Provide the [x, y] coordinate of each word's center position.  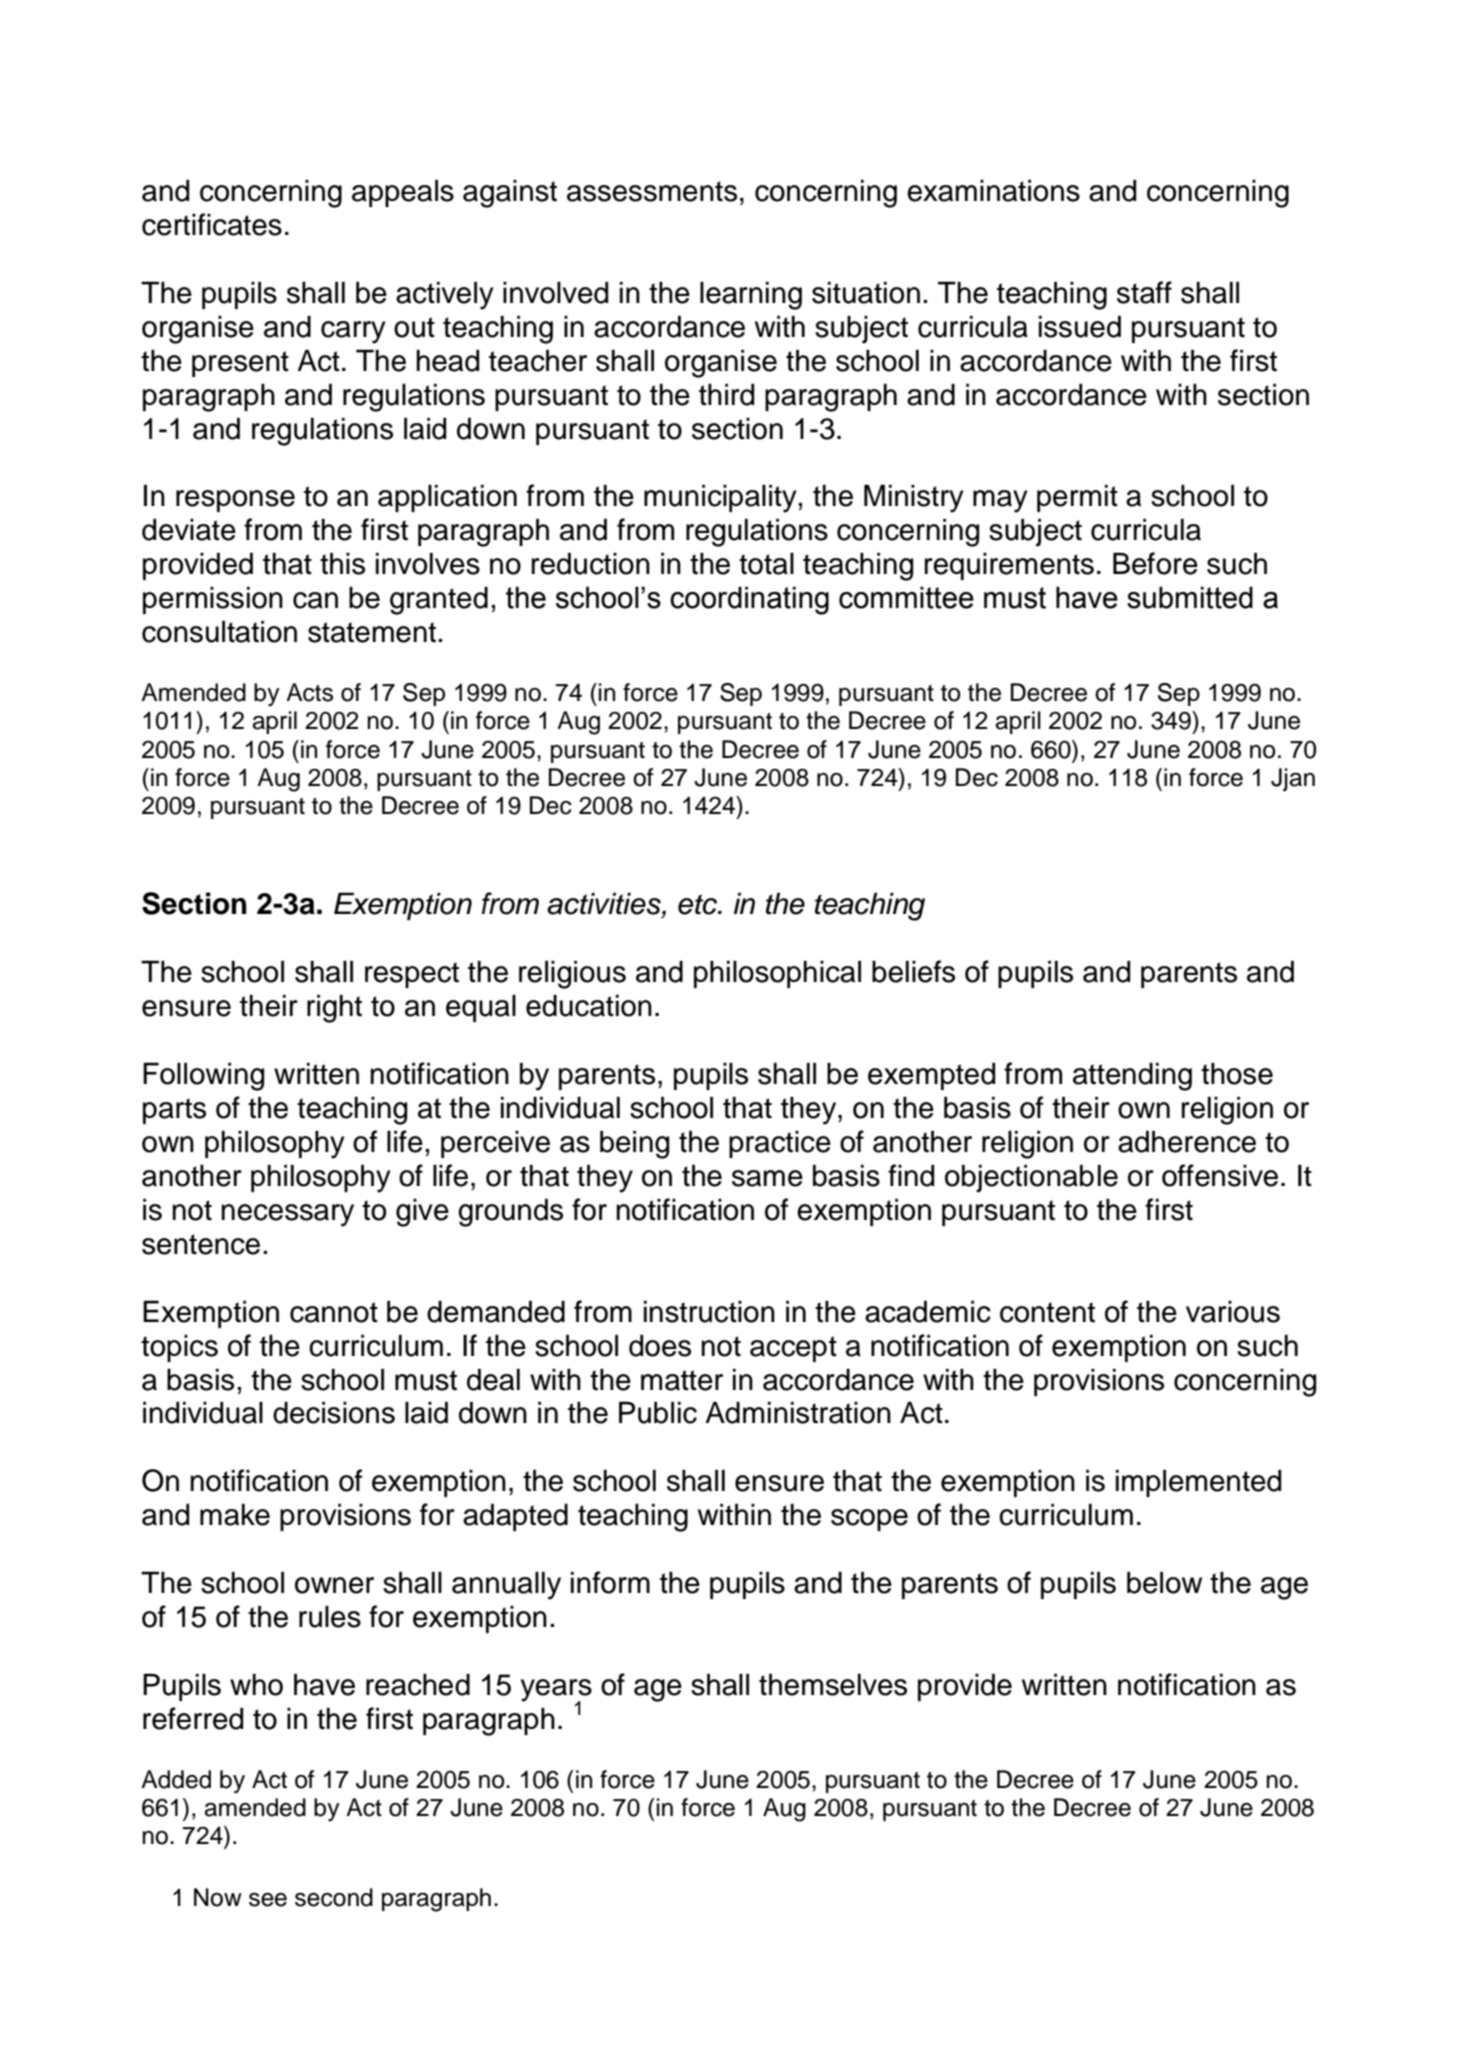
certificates [212, 224]
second [334, 1897]
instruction [709, 1311]
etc [698, 904]
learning [751, 295]
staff [1144, 292]
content [1047, 1312]
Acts [309, 692]
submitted [1190, 597]
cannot [334, 1312]
